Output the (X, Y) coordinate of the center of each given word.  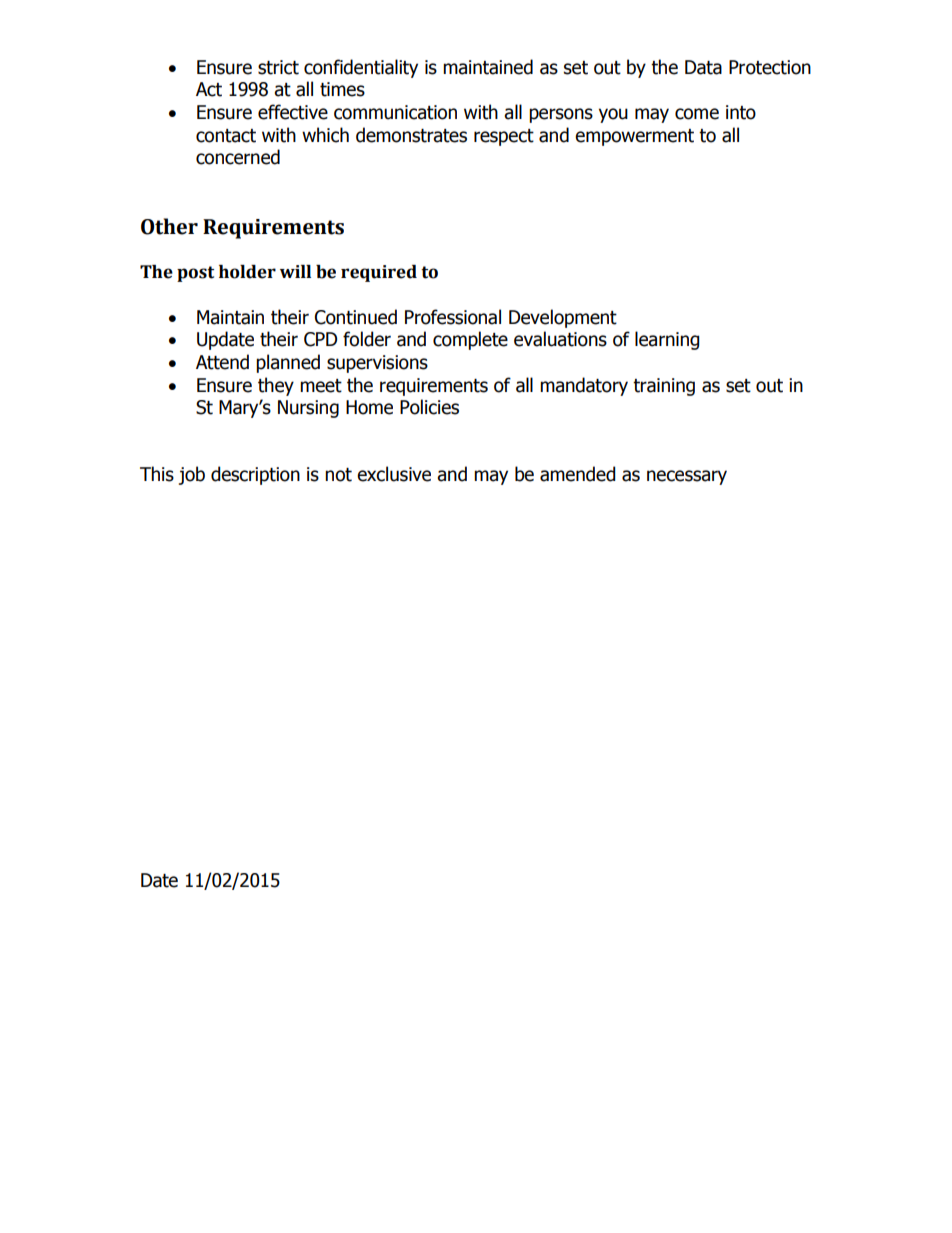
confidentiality (361, 68)
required (379, 273)
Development (563, 318)
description (255, 475)
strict (278, 67)
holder (247, 272)
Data (703, 67)
